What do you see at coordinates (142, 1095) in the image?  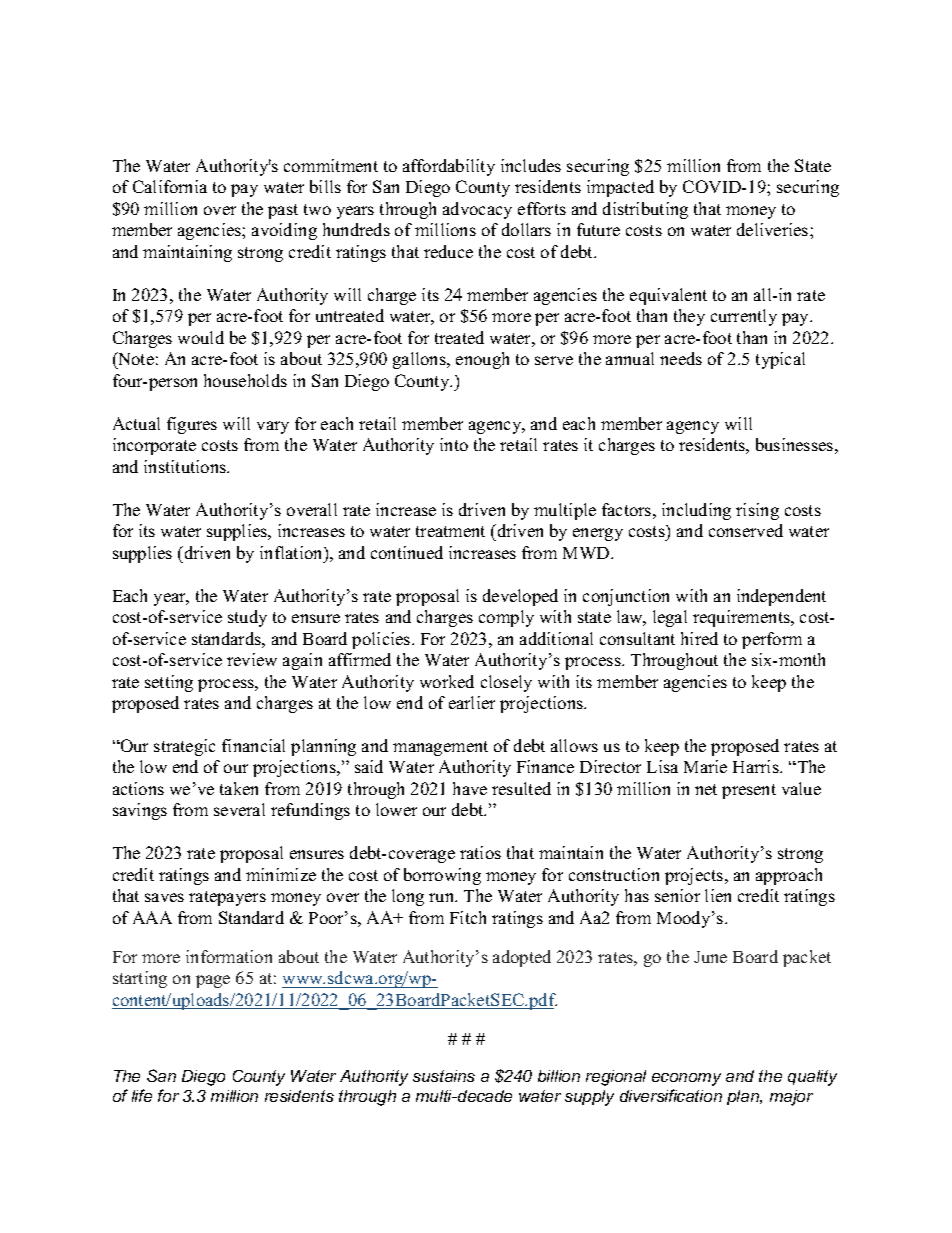 I see `life` at bounding box center [142, 1095].
